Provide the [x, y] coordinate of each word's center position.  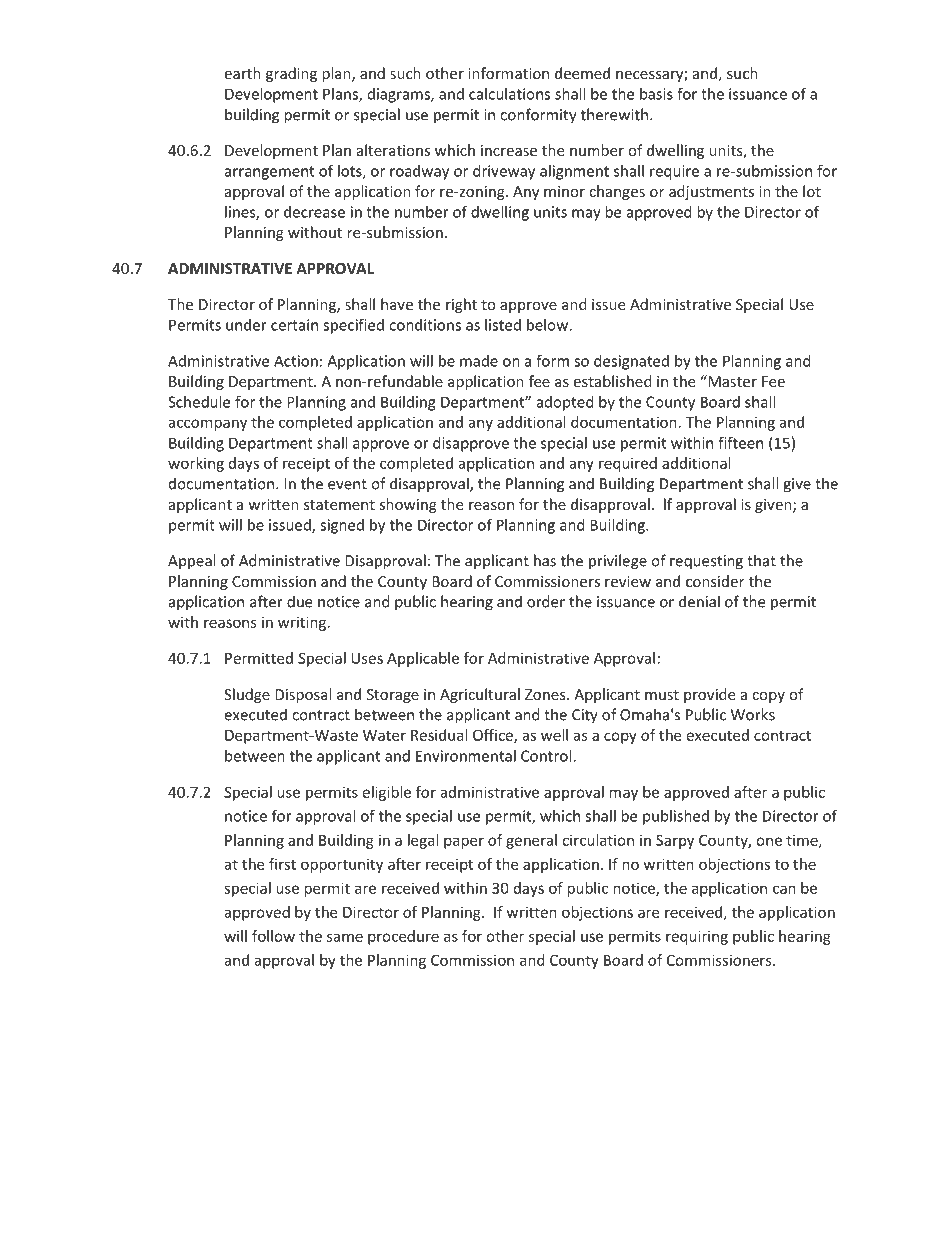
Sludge [247, 695]
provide [709, 695]
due [299, 601]
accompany [207, 425]
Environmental [466, 756]
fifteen [740, 442]
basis [656, 94]
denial [699, 601]
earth [242, 73]
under [246, 325]
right [461, 305]
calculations [509, 94]
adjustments [711, 192]
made [479, 361]
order [546, 601]
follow [273, 936]
